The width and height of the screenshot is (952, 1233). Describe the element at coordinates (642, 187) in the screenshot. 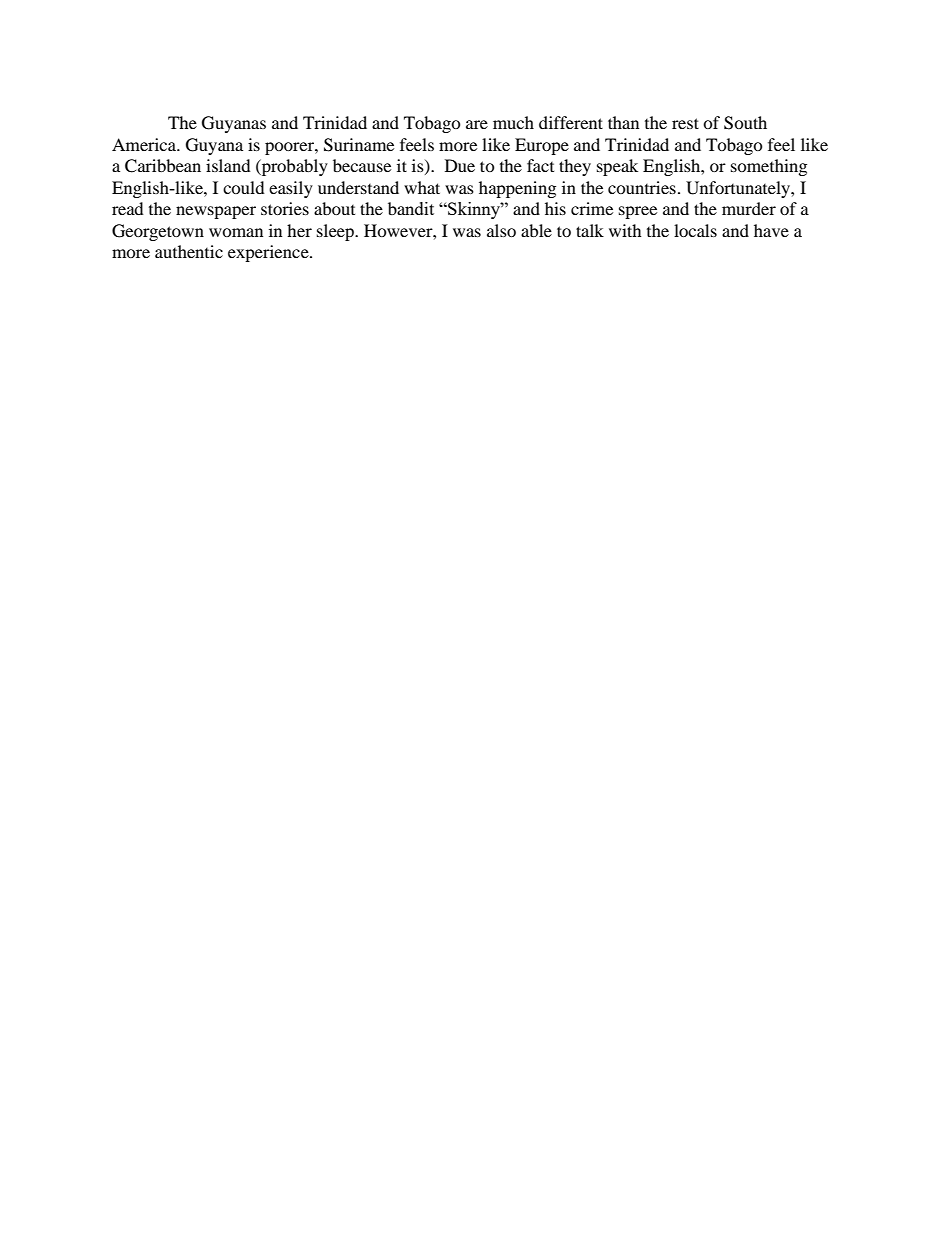

I see `countries` at that location.
